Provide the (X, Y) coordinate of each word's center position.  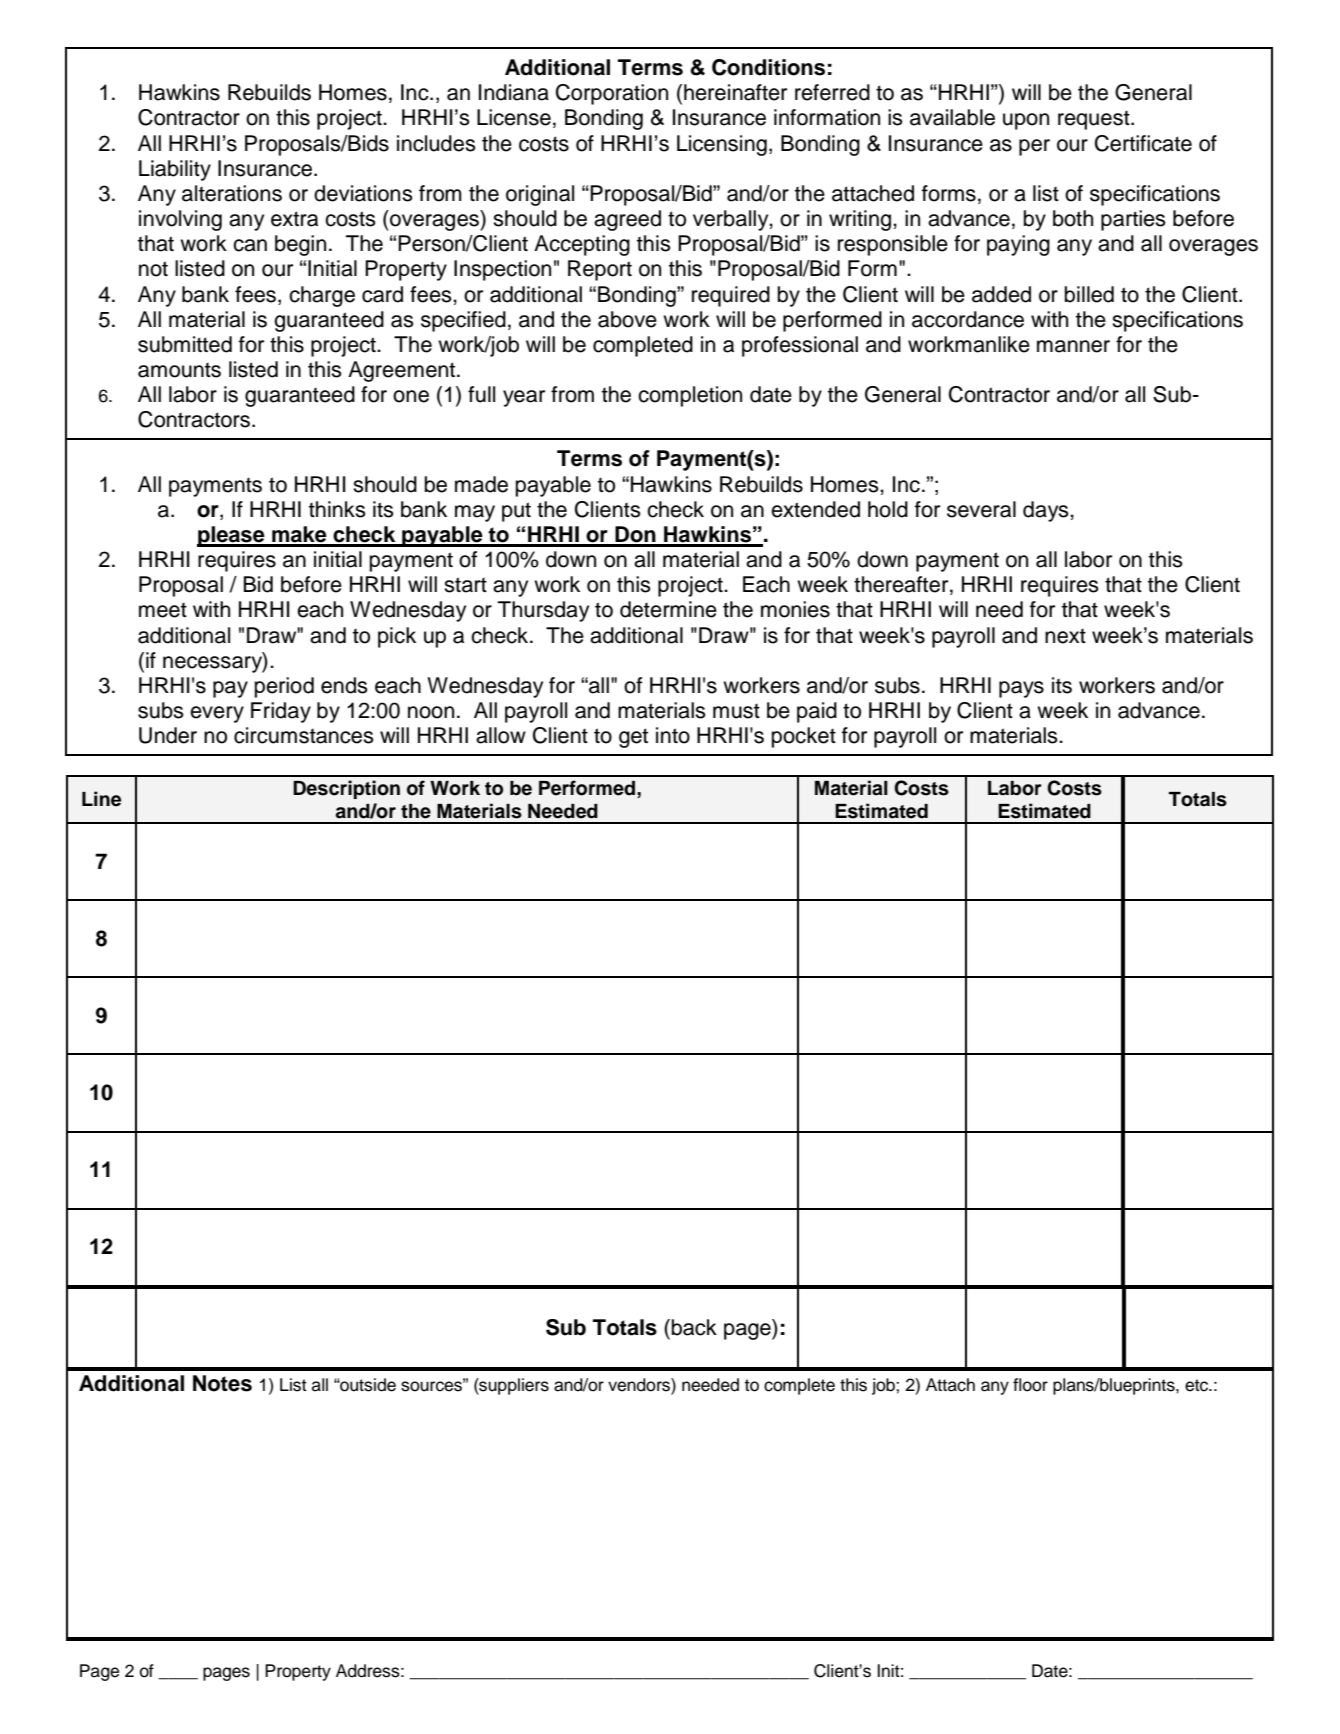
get (633, 738)
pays (1021, 689)
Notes (222, 1383)
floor (1030, 1385)
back (694, 1327)
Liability (175, 170)
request (1095, 120)
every (217, 714)
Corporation (612, 94)
